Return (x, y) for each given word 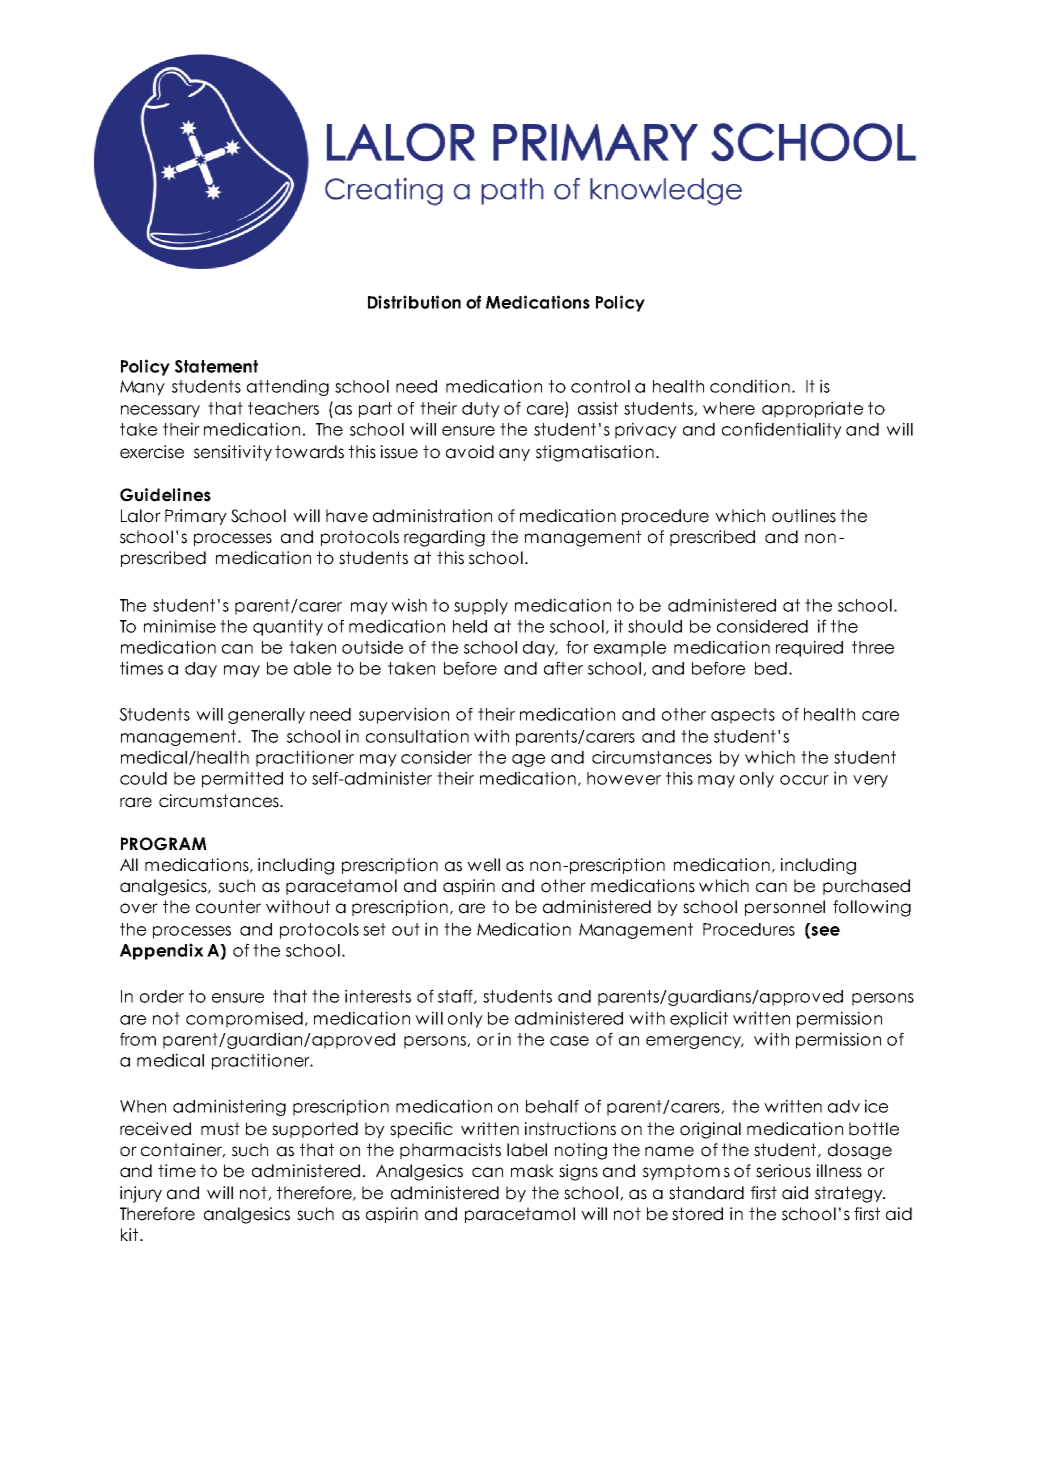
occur (804, 780)
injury (141, 1194)
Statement (216, 366)
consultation (417, 736)
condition (750, 386)
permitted (242, 779)
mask (532, 1171)
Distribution (414, 302)
